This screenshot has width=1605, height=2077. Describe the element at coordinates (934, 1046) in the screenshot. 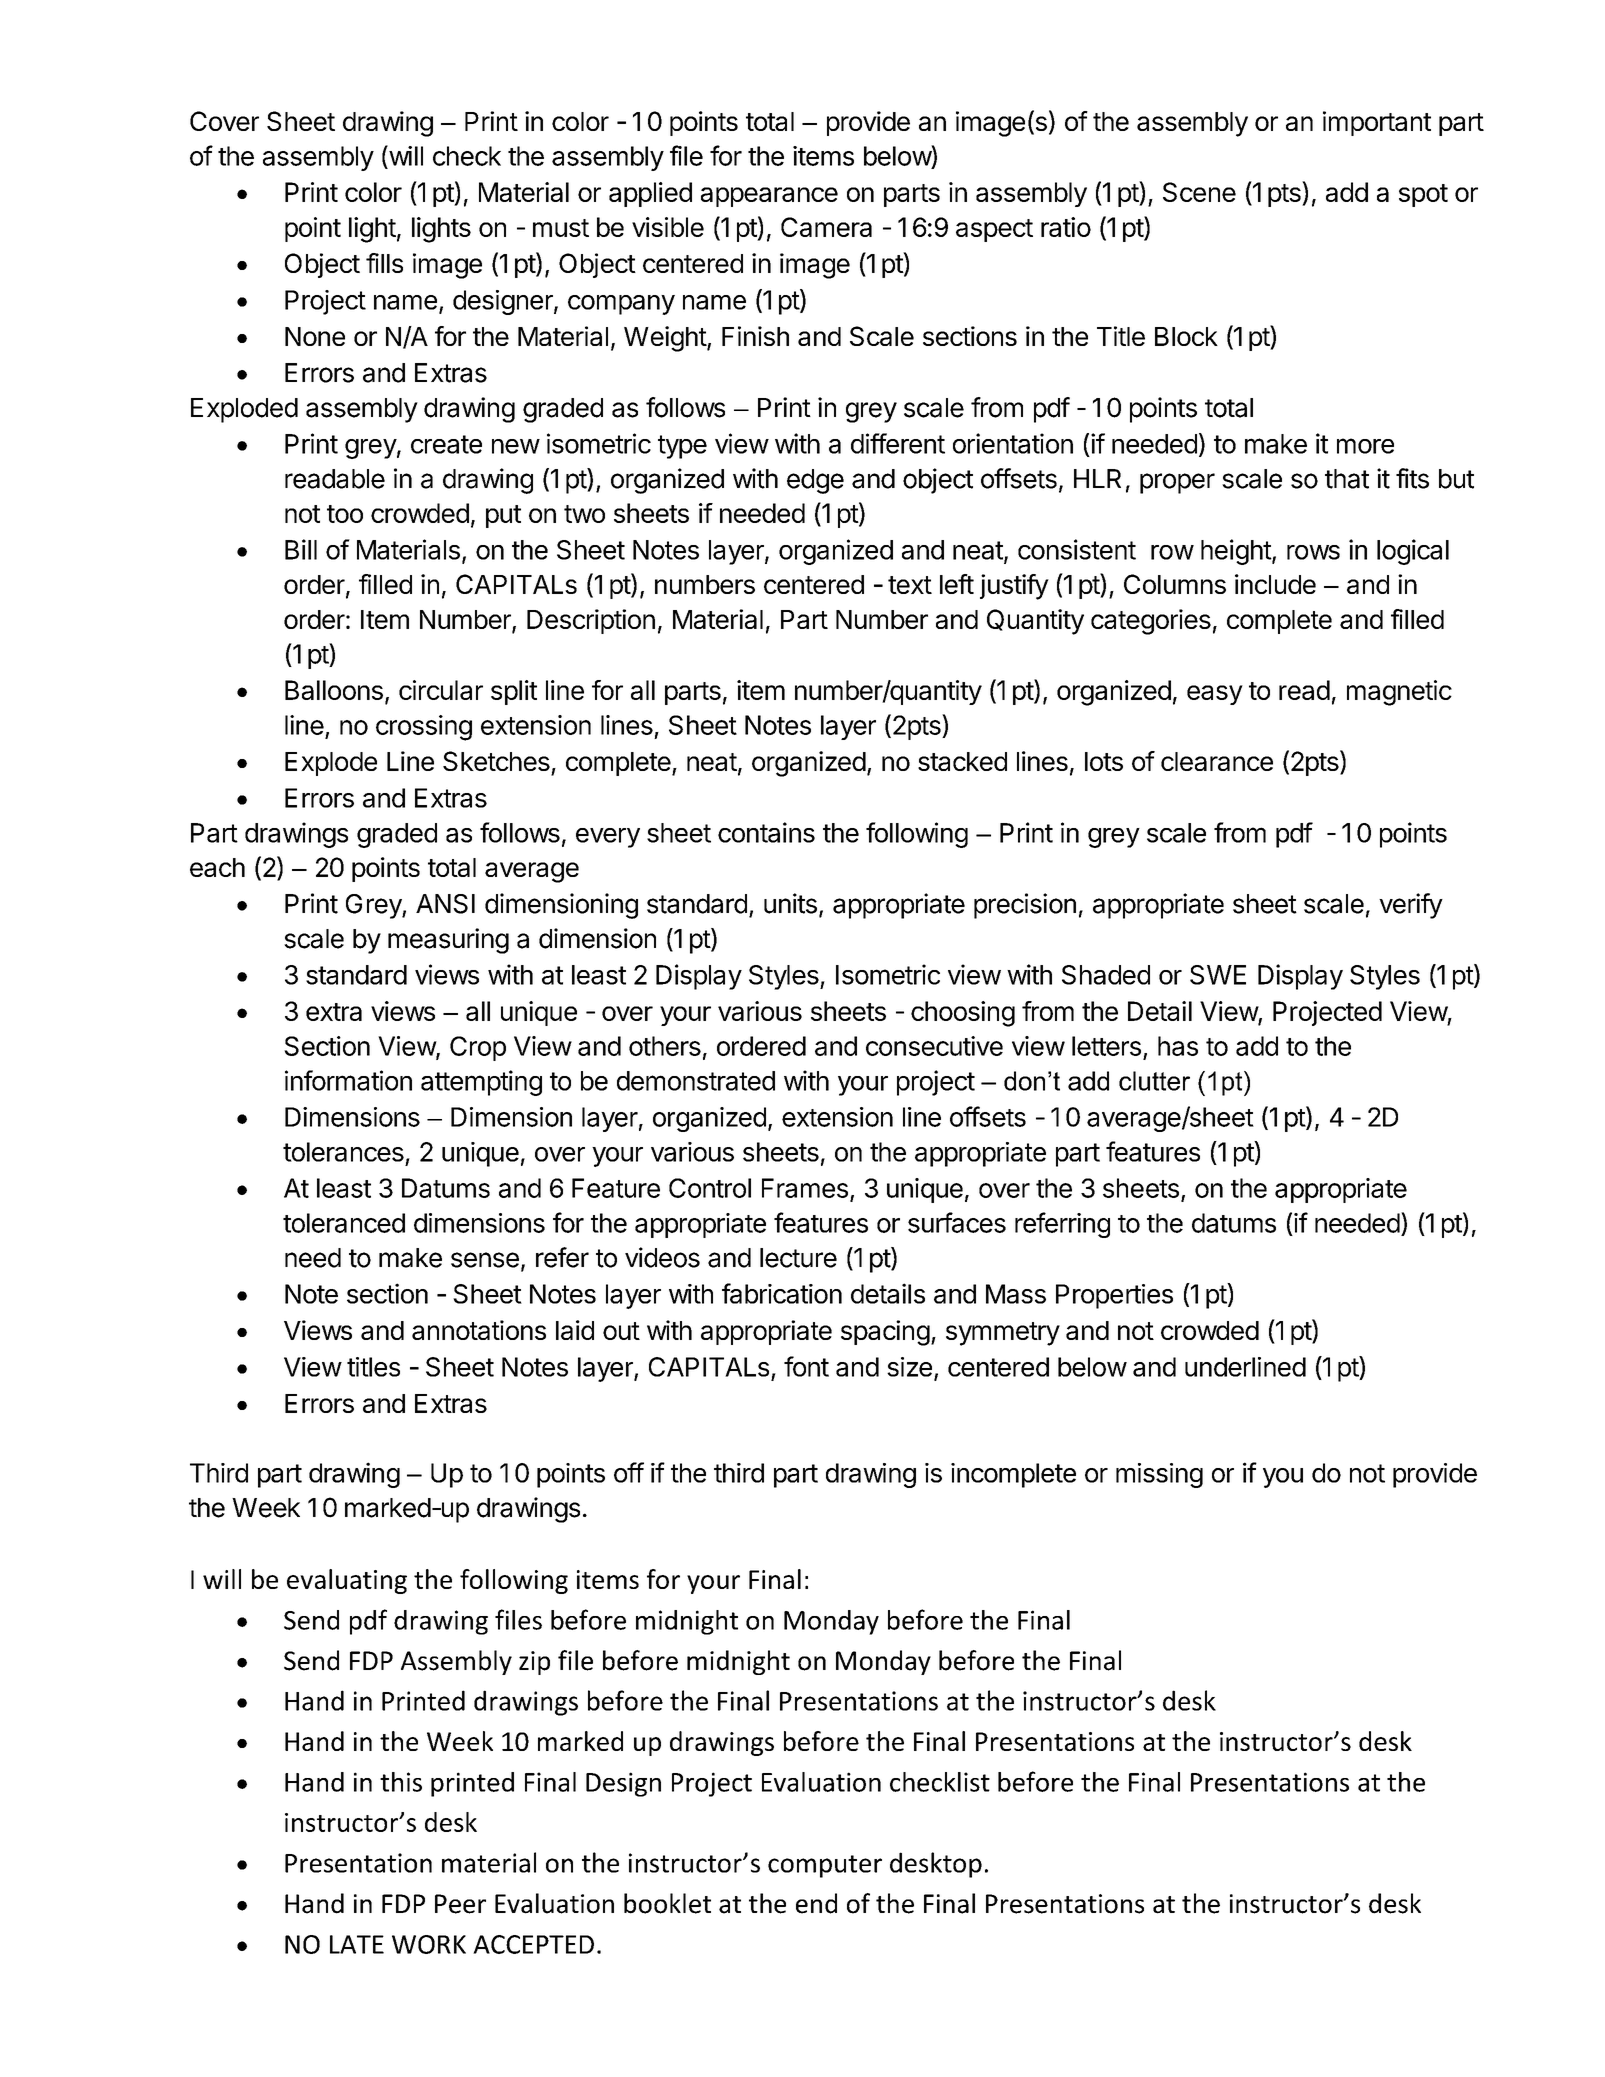

I see `consecutive` at that location.
